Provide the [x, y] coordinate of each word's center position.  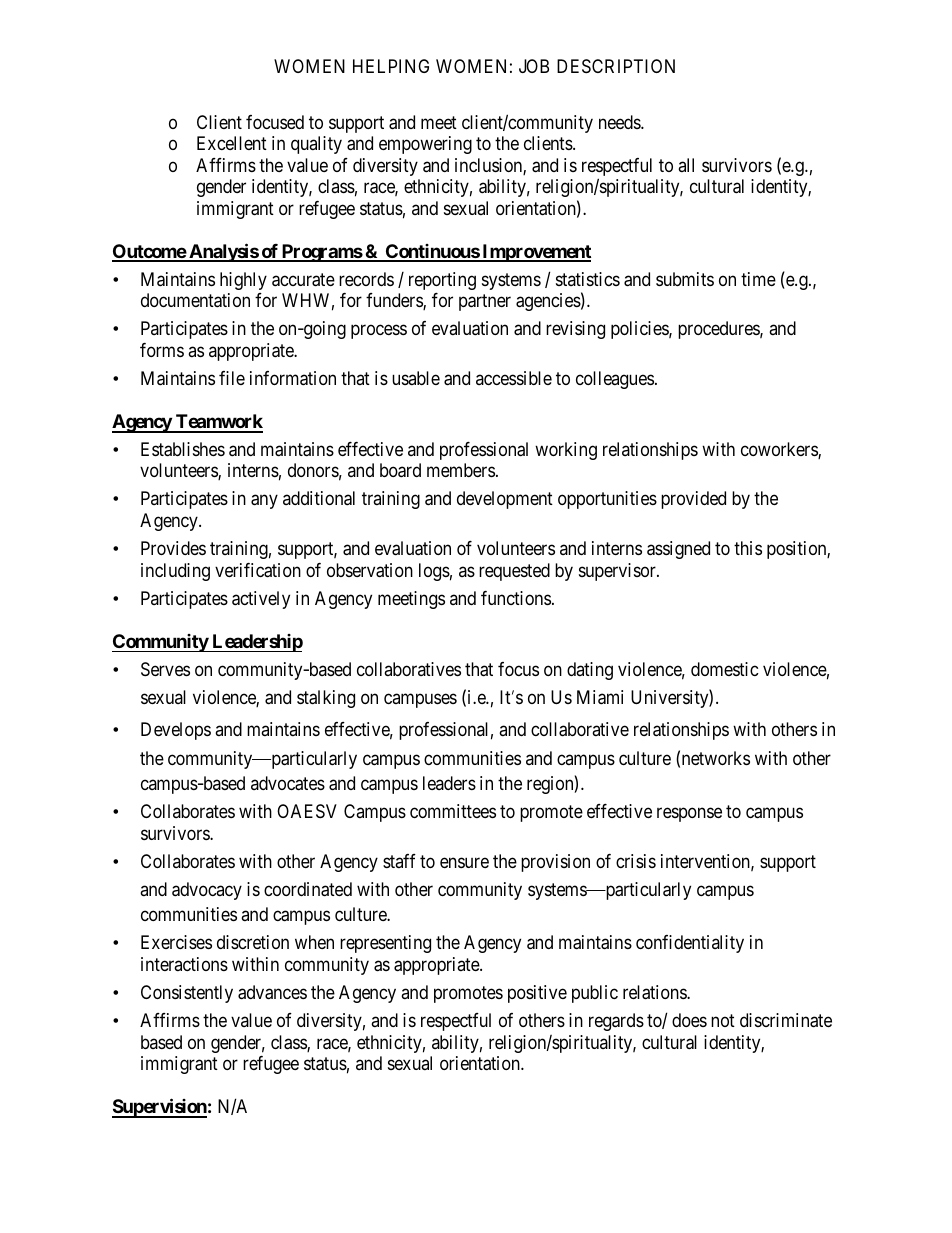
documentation [195, 300]
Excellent [232, 143]
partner [485, 302]
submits [685, 279]
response [689, 814]
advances [272, 992]
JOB [534, 66]
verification [258, 570]
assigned [678, 550]
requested [514, 572]
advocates [288, 783]
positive [537, 994]
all [686, 165]
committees [453, 811]
